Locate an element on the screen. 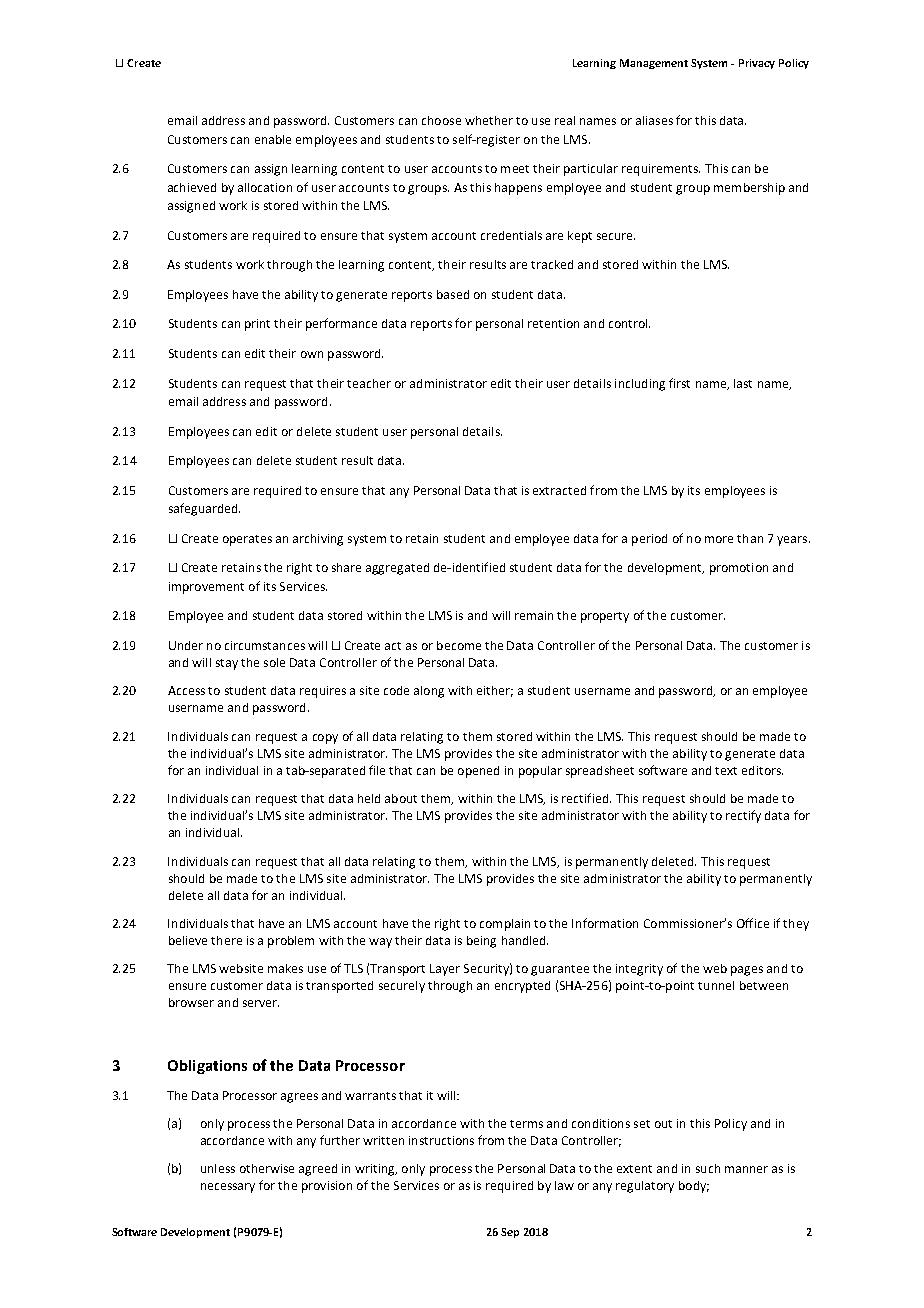 The width and height of the screenshot is (924, 1308). last is located at coordinates (743, 383).
